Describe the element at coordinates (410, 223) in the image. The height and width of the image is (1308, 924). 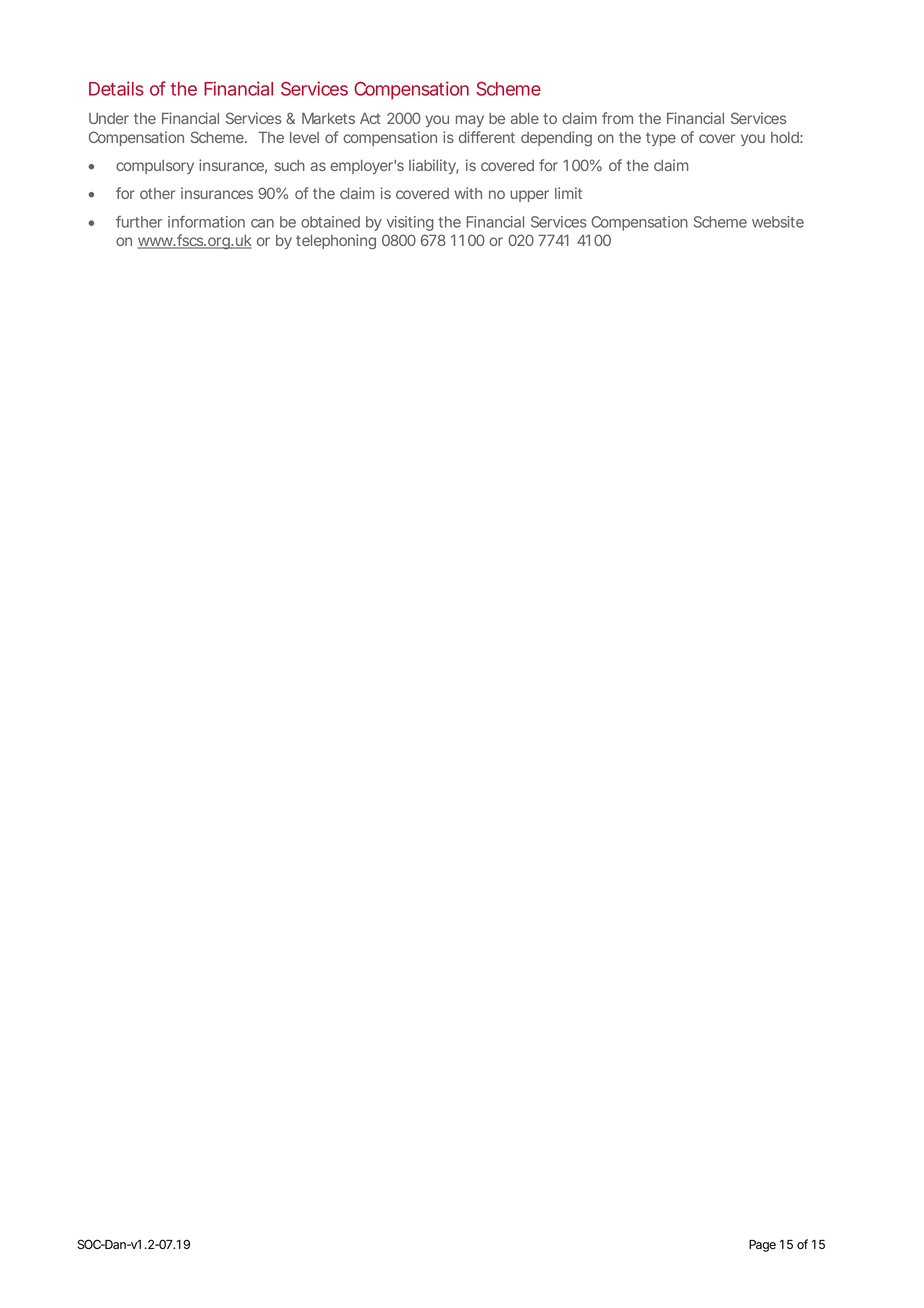
I see `visiting` at that location.
